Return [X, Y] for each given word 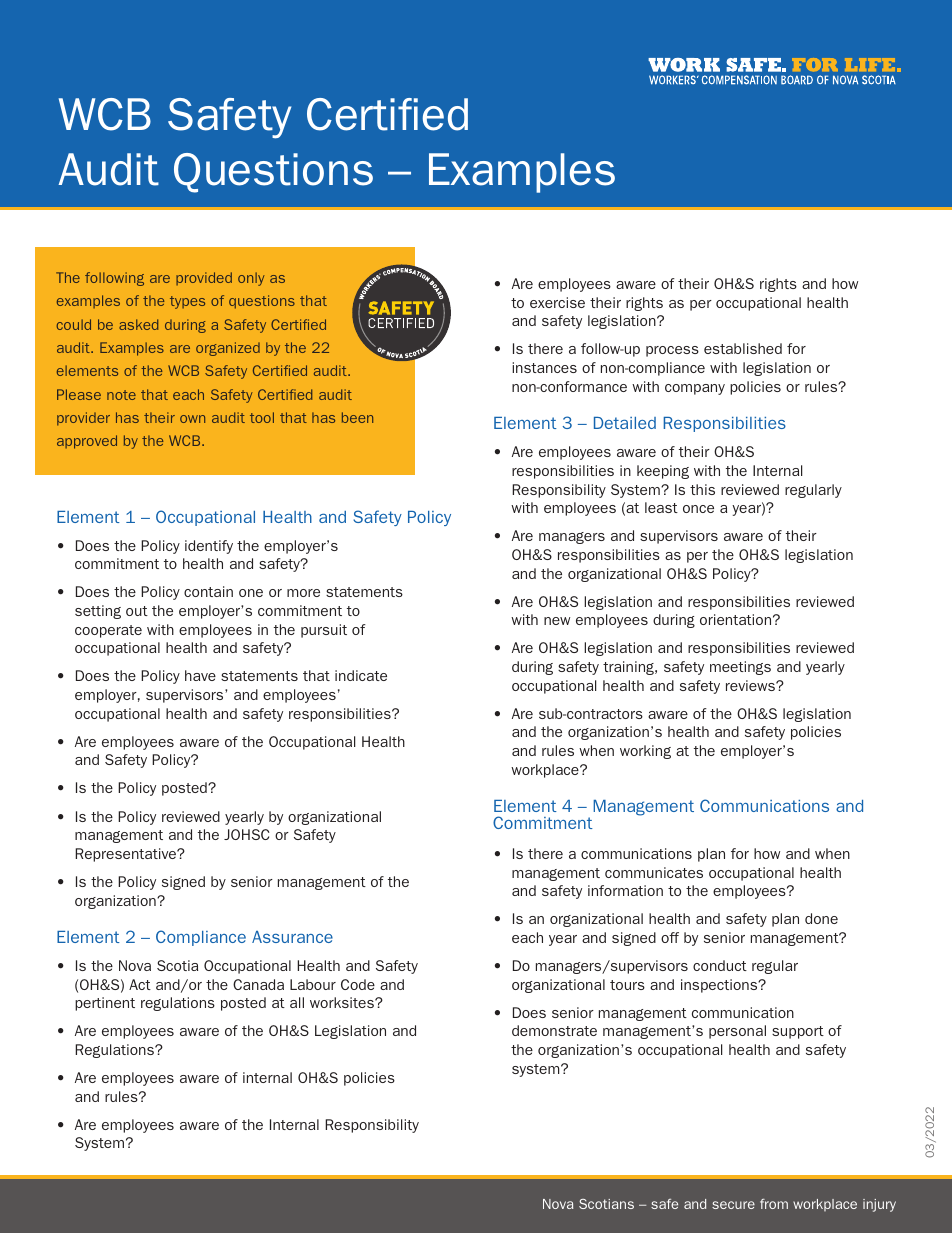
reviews [751, 685]
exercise [557, 302]
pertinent [105, 1004]
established [743, 348]
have [200, 675]
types [187, 302]
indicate [361, 675]
